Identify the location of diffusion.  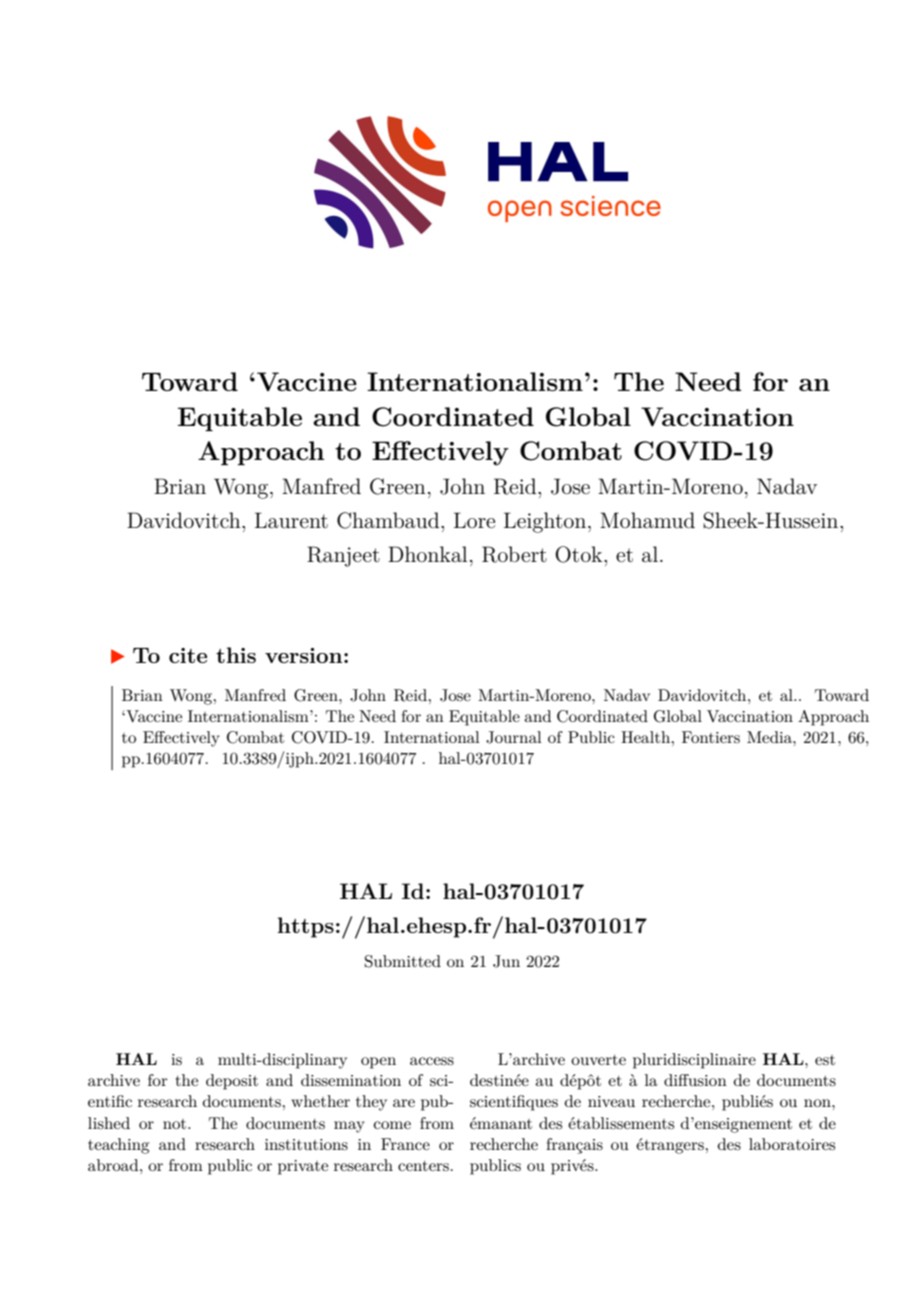
(695, 1080).
